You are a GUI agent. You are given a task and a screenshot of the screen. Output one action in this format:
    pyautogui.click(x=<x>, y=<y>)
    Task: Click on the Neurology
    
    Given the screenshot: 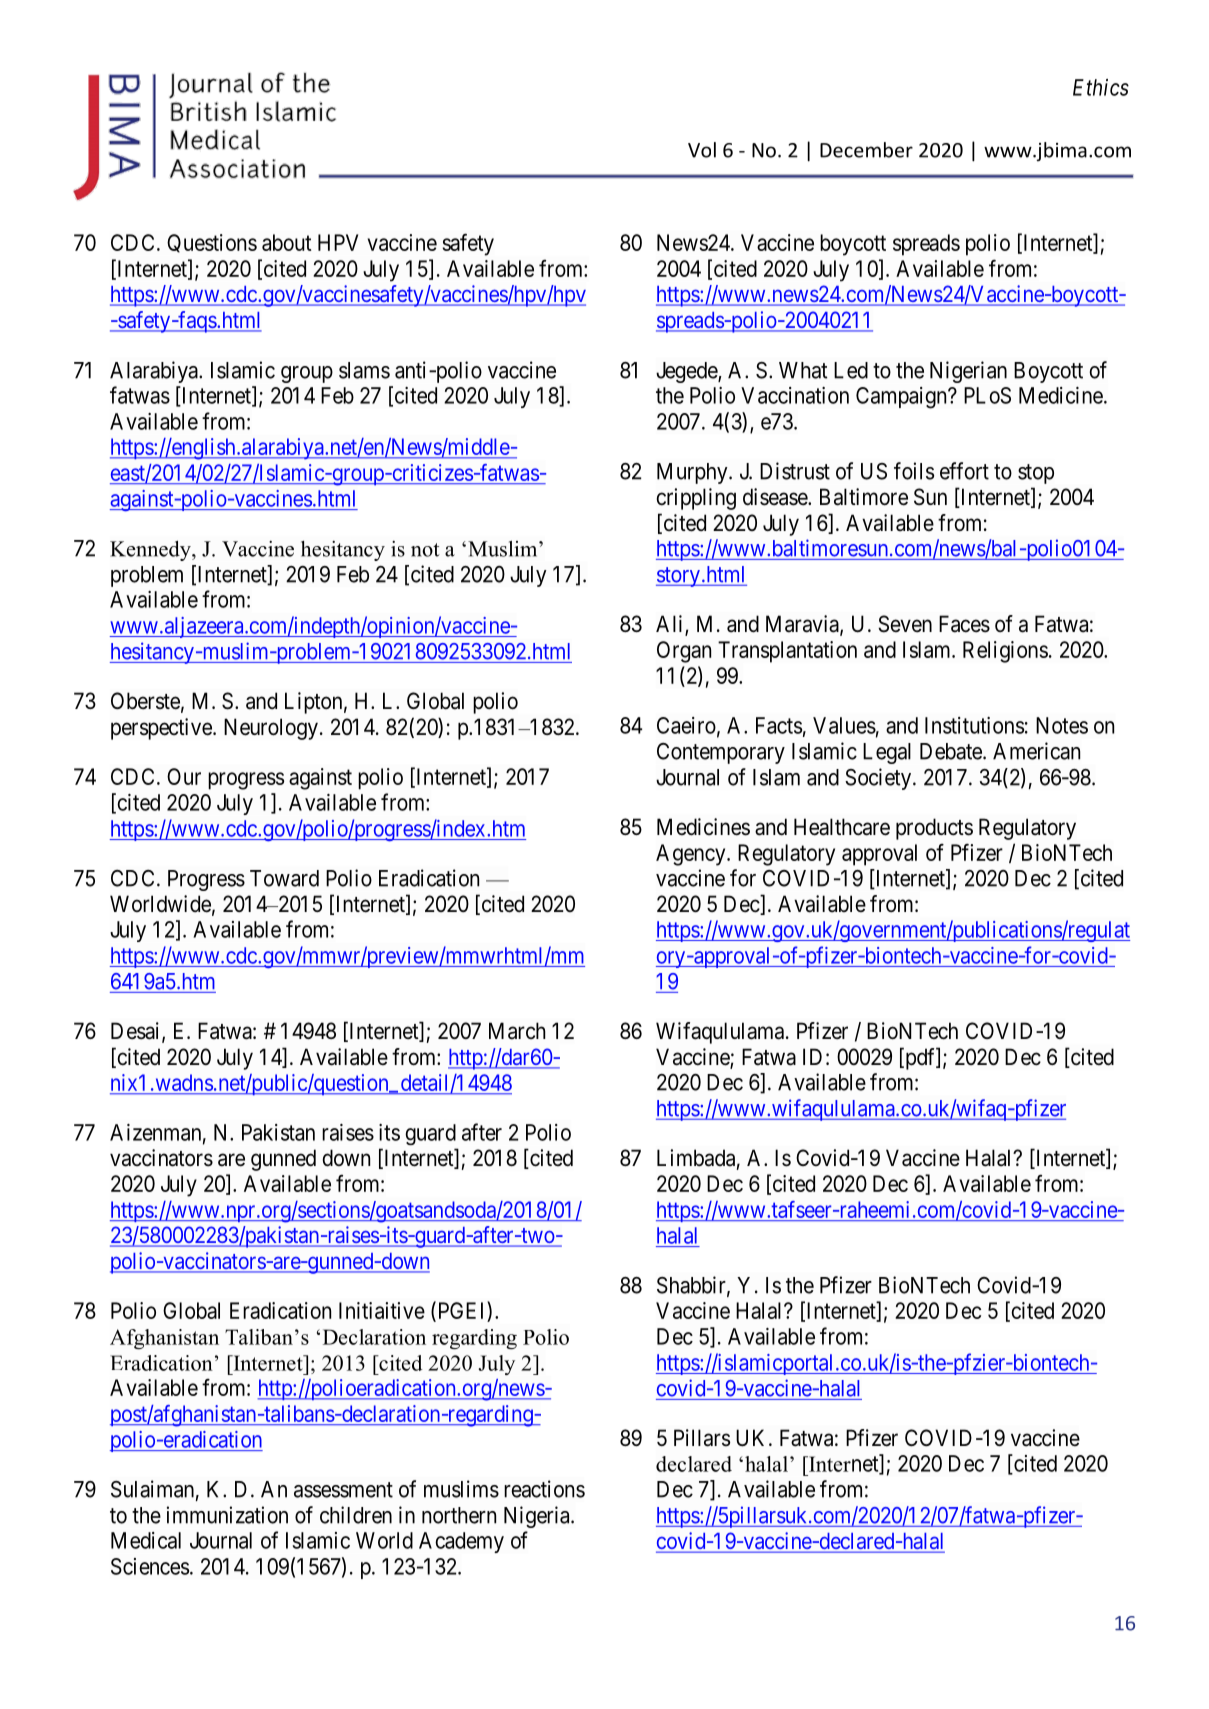 What is the action you would take?
    pyautogui.click(x=271, y=729)
